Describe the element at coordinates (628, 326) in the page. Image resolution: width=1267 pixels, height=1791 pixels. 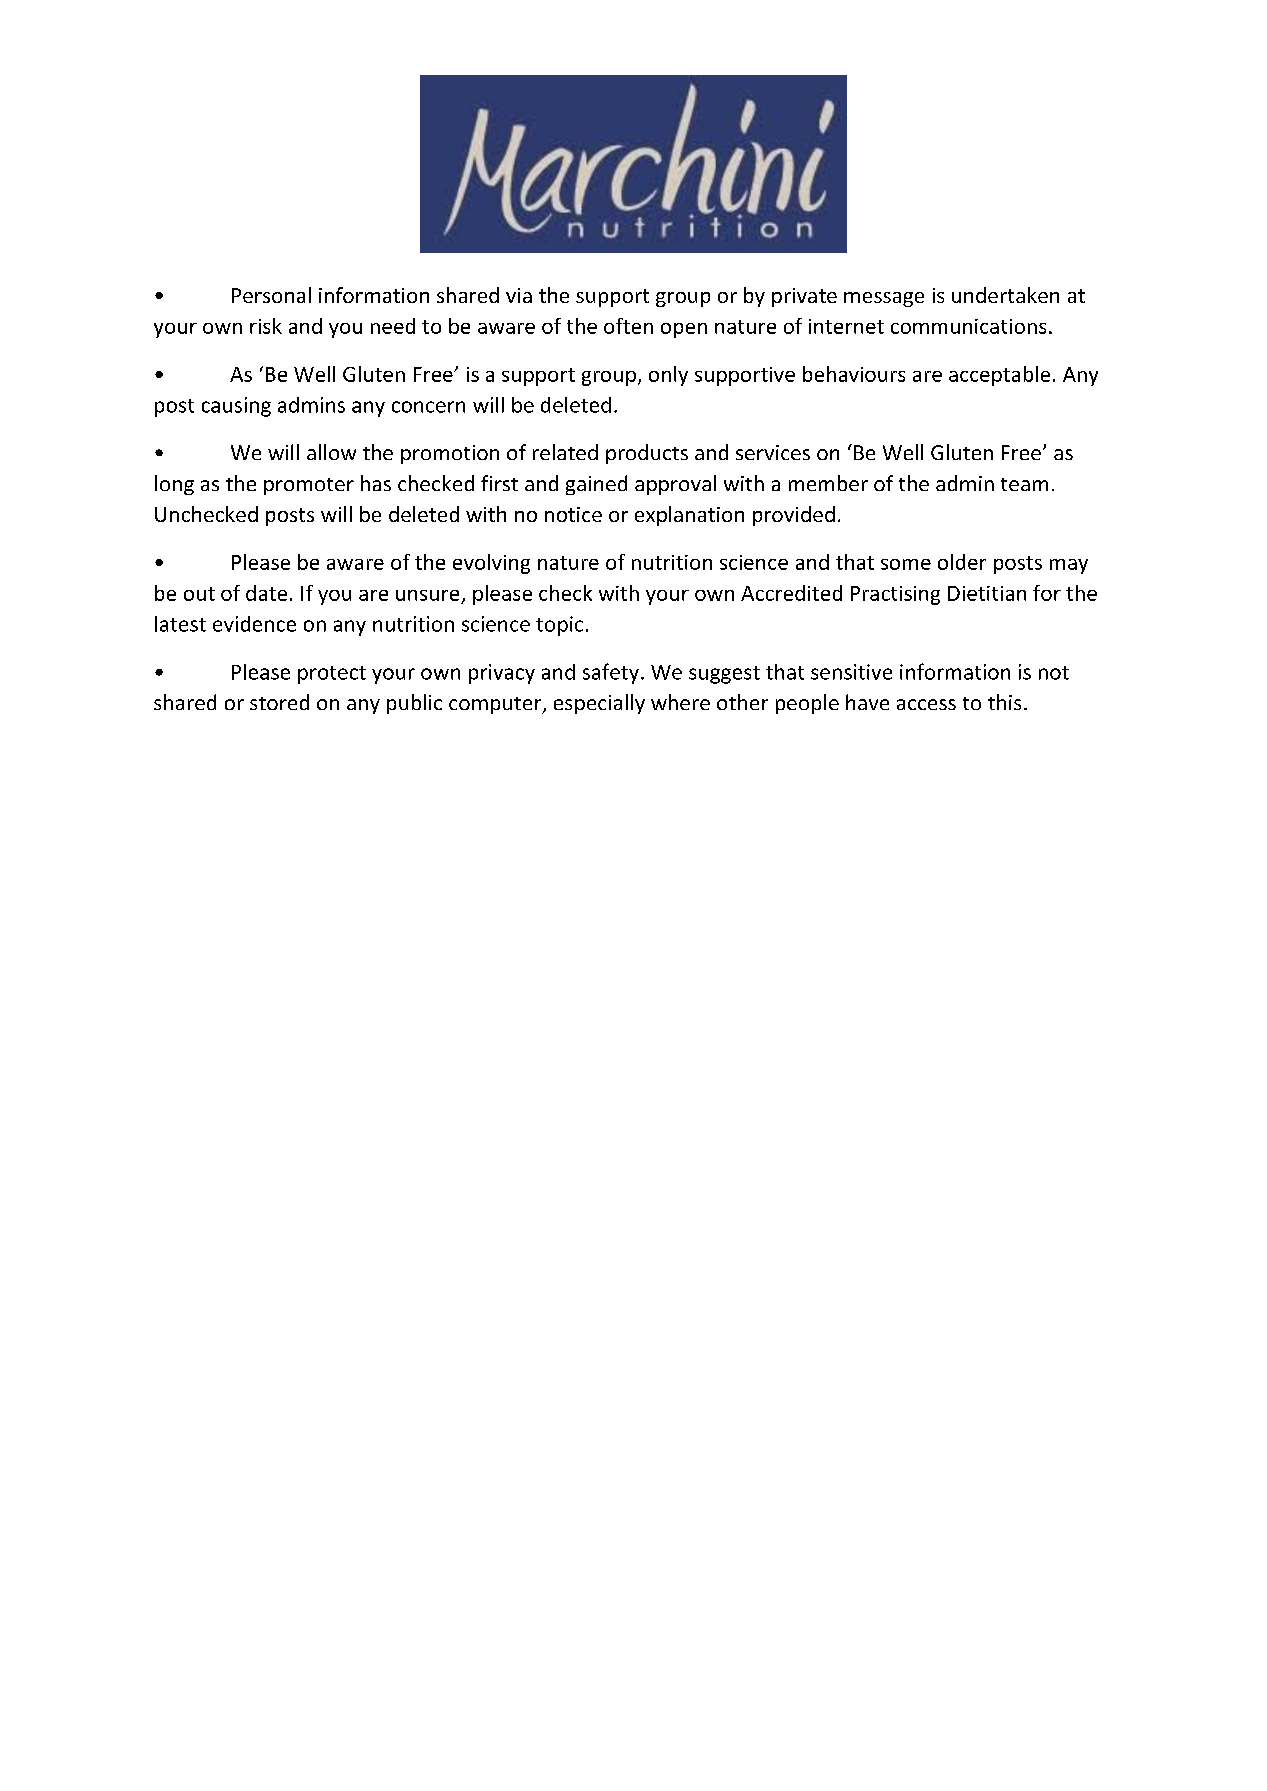
I see `often` at that location.
